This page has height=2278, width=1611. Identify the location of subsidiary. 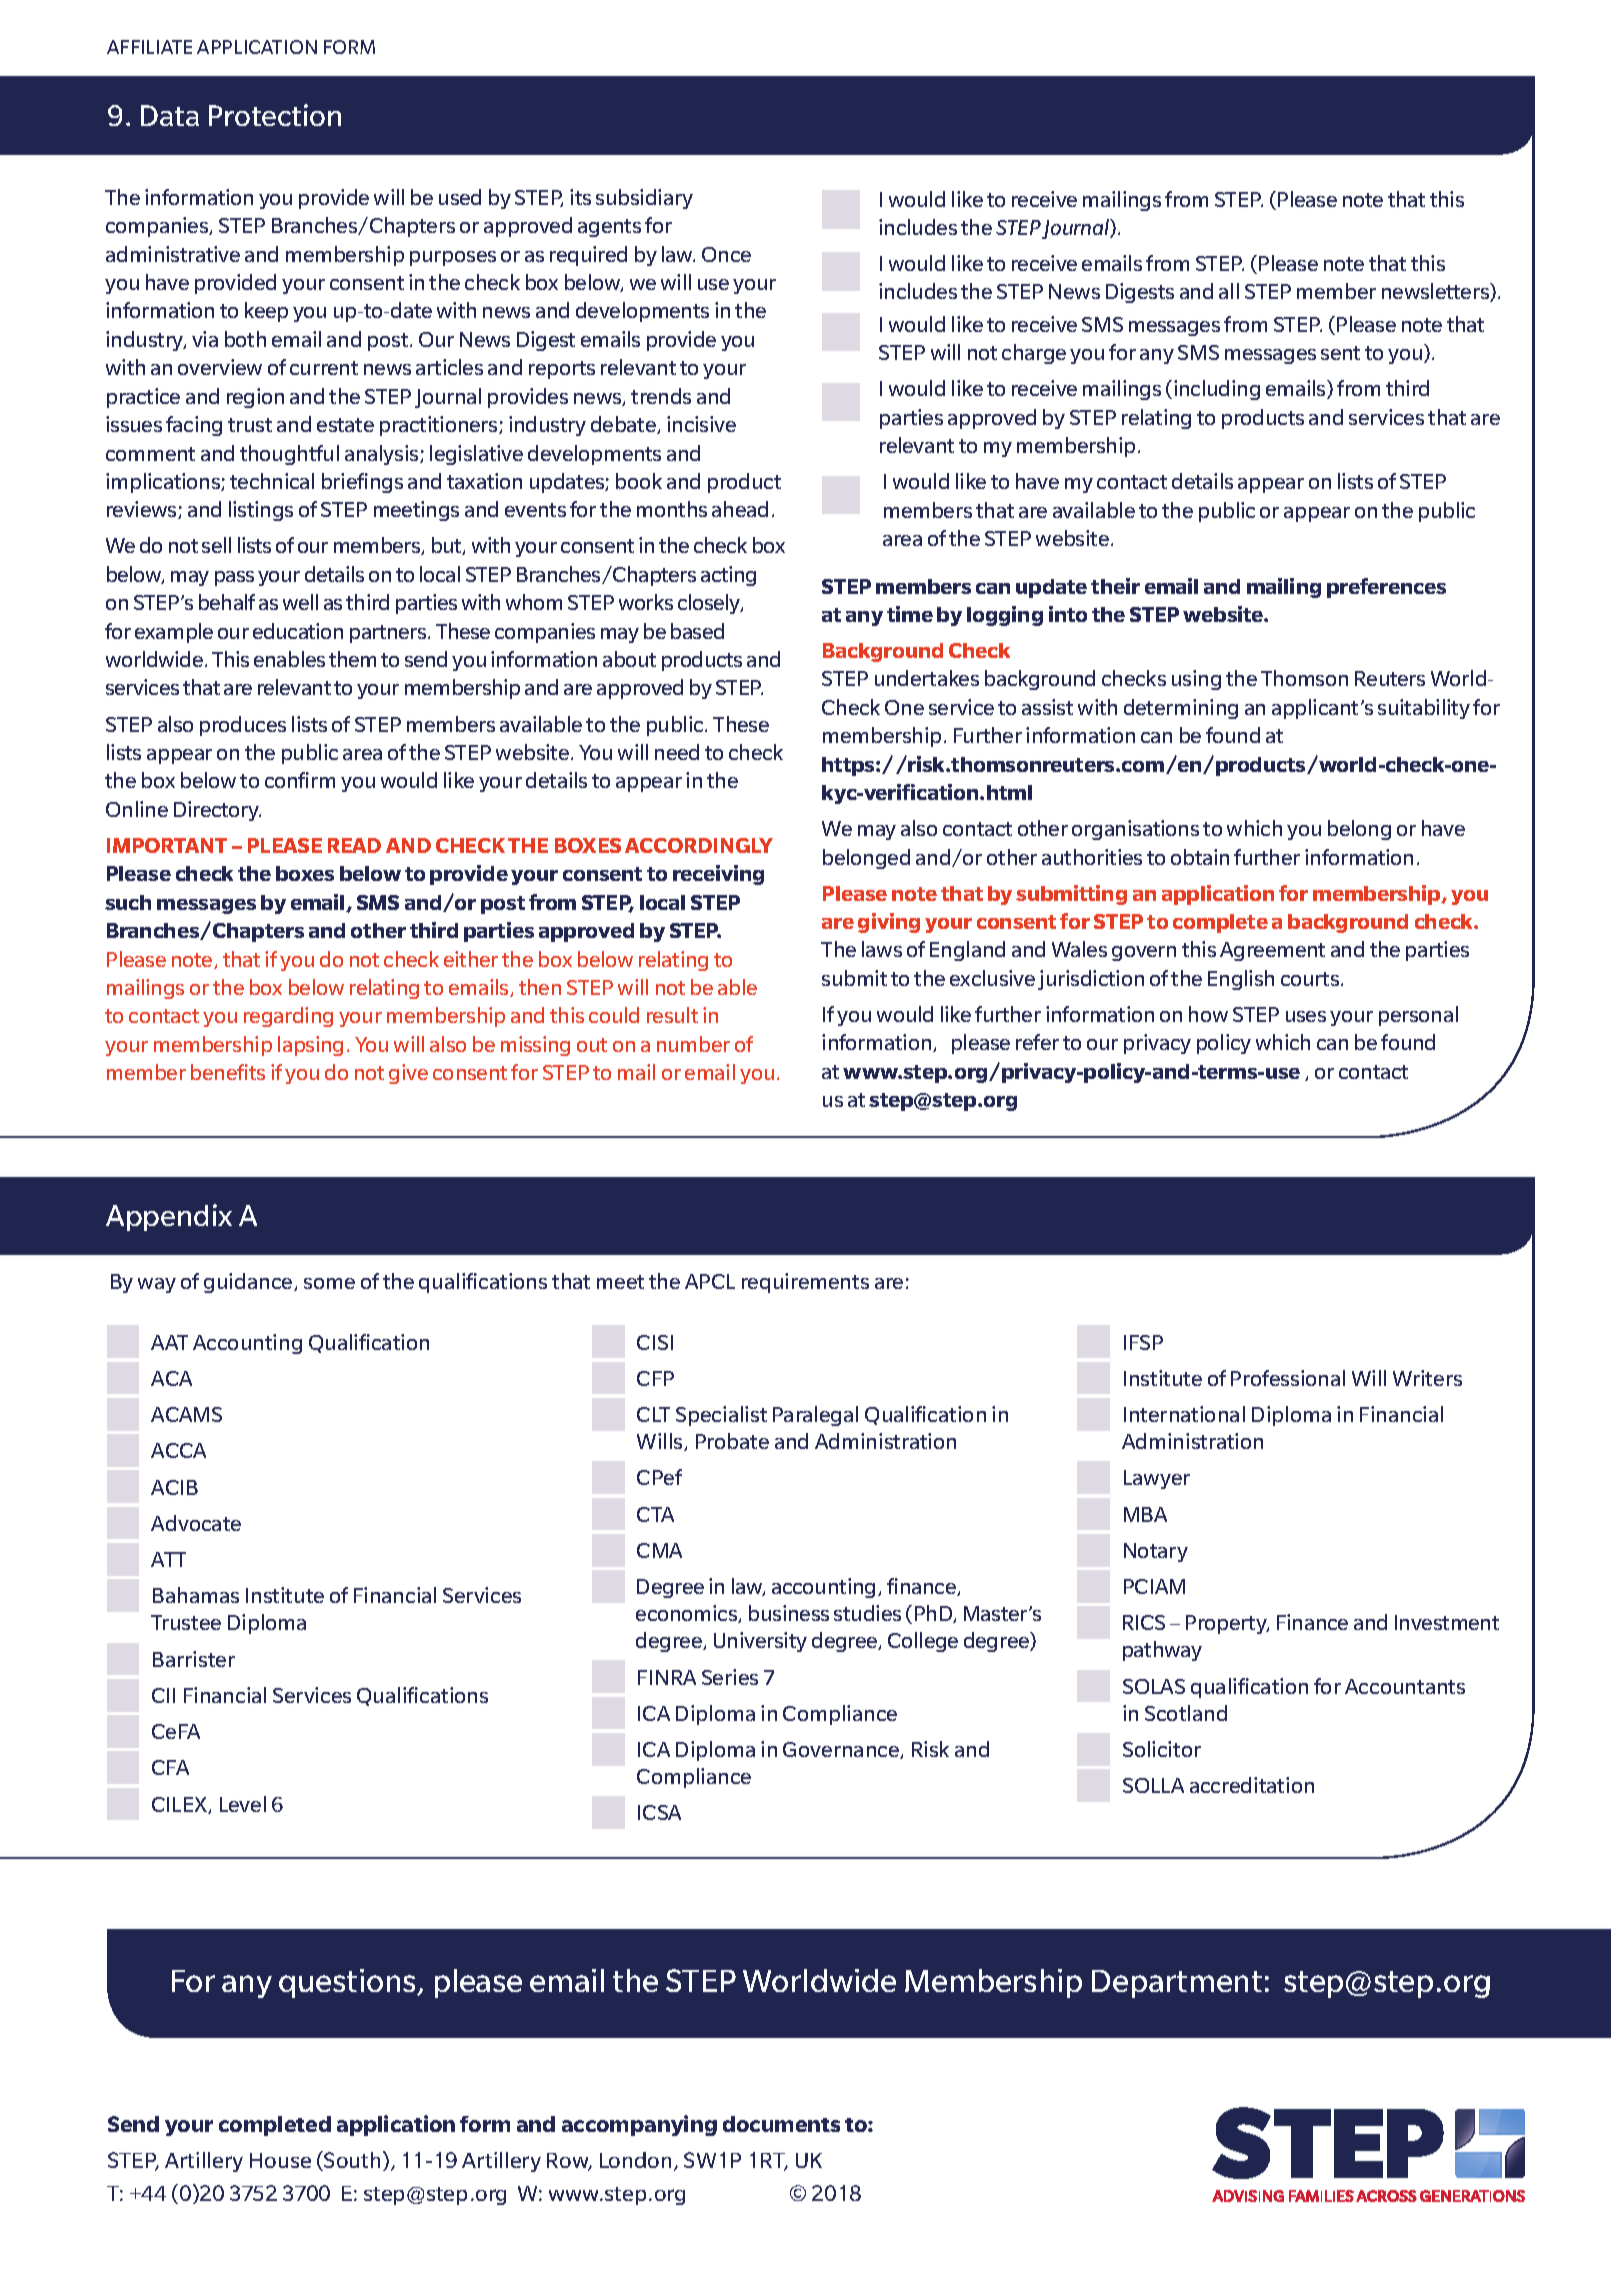
(644, 199).
